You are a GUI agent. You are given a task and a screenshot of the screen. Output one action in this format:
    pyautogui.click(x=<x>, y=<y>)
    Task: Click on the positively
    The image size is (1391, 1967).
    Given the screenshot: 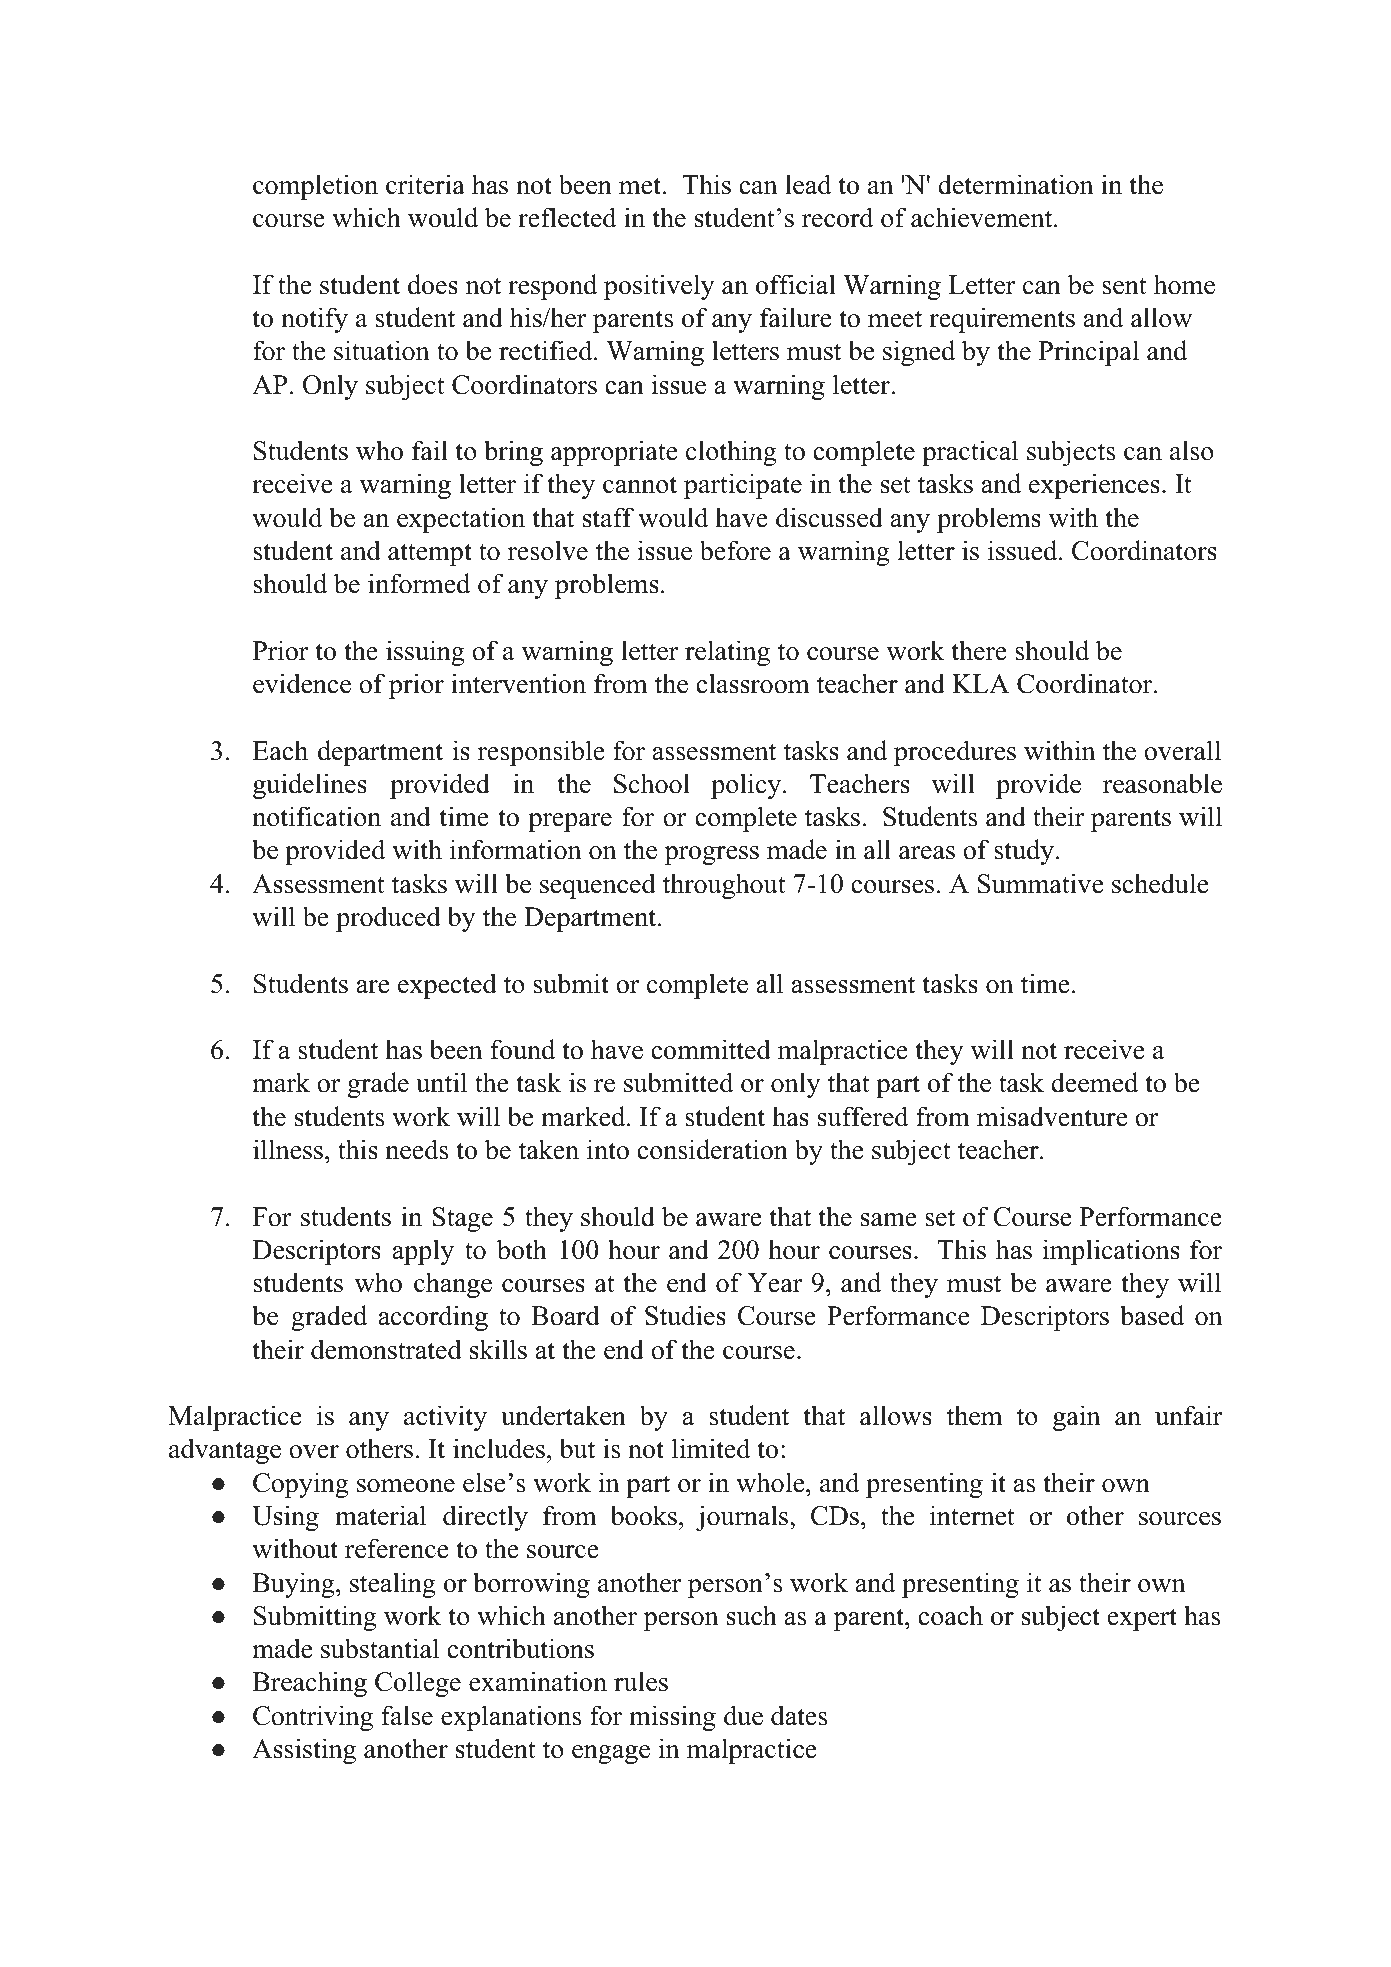 What is the action you would take?
    pyautogui.click(x=659, y=287)
